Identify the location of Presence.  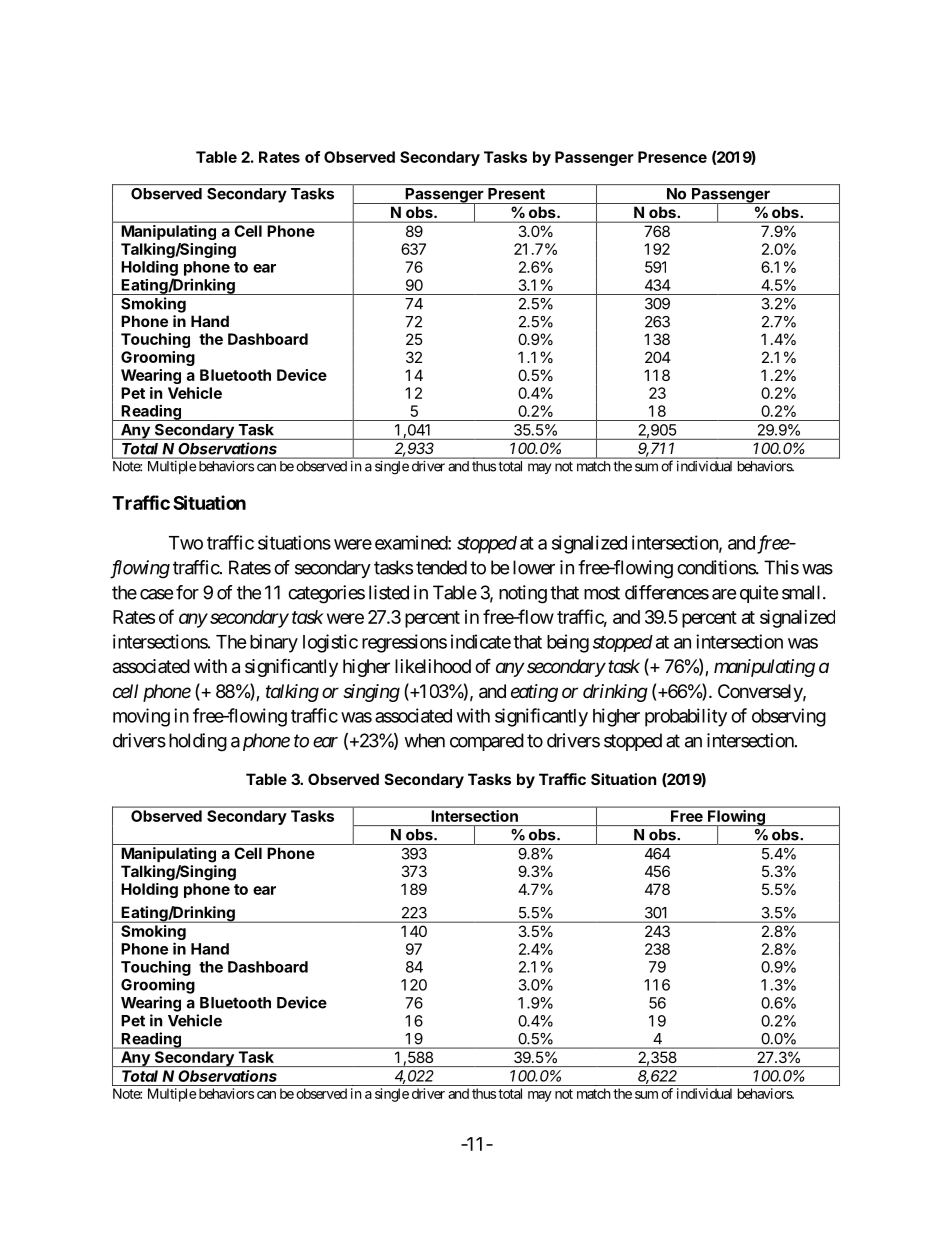
(672, 157).
